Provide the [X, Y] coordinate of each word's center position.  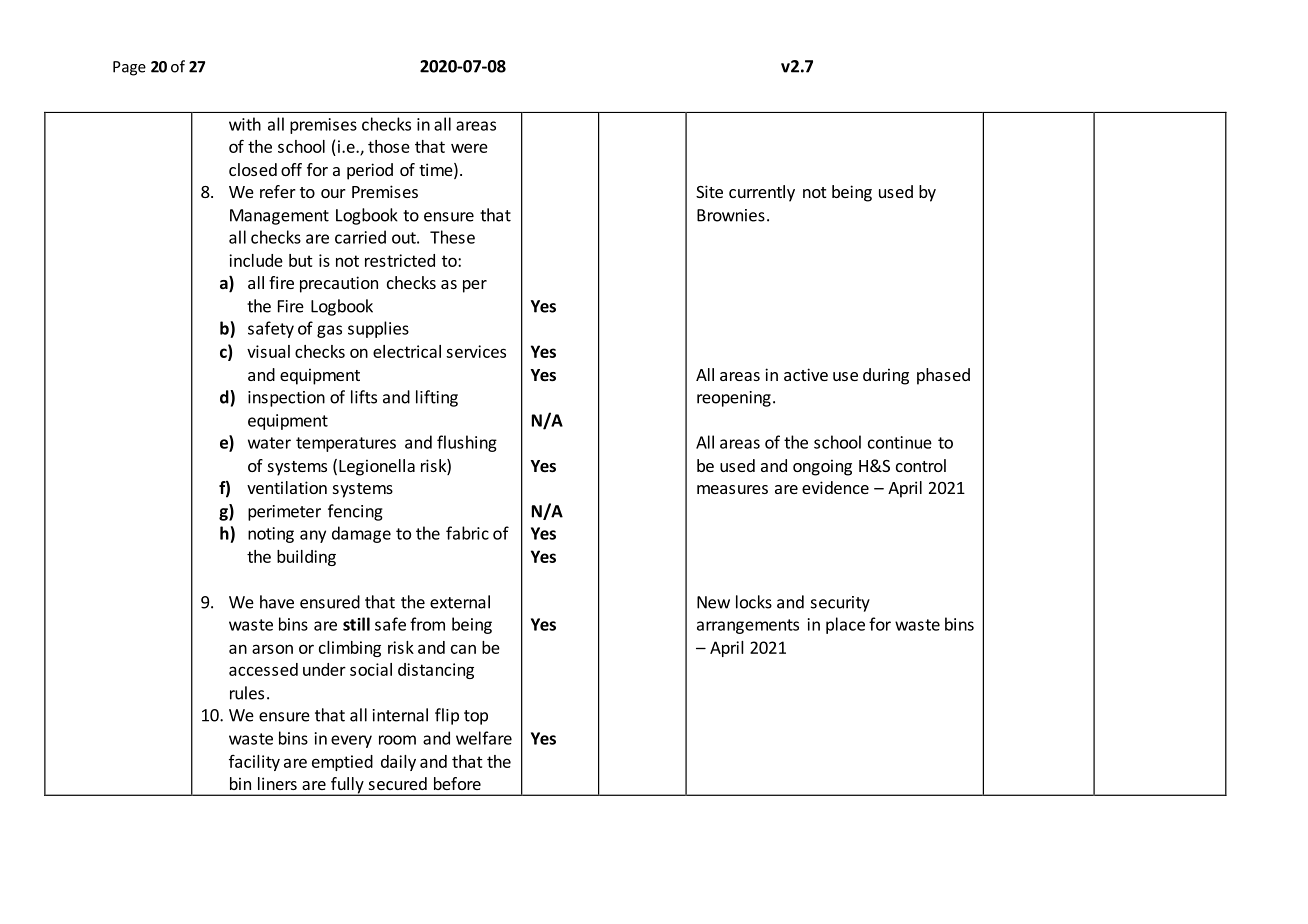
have [277, 602]
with [245, 124]
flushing [467, 443]
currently [762, 193]
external [460, 602]
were [469, 148]
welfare [484, 738]
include [256, 260]
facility [254, 763]
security [840, 604]
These [452, 237]
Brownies [731, 215]
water [269, 443]
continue [900, 442]
